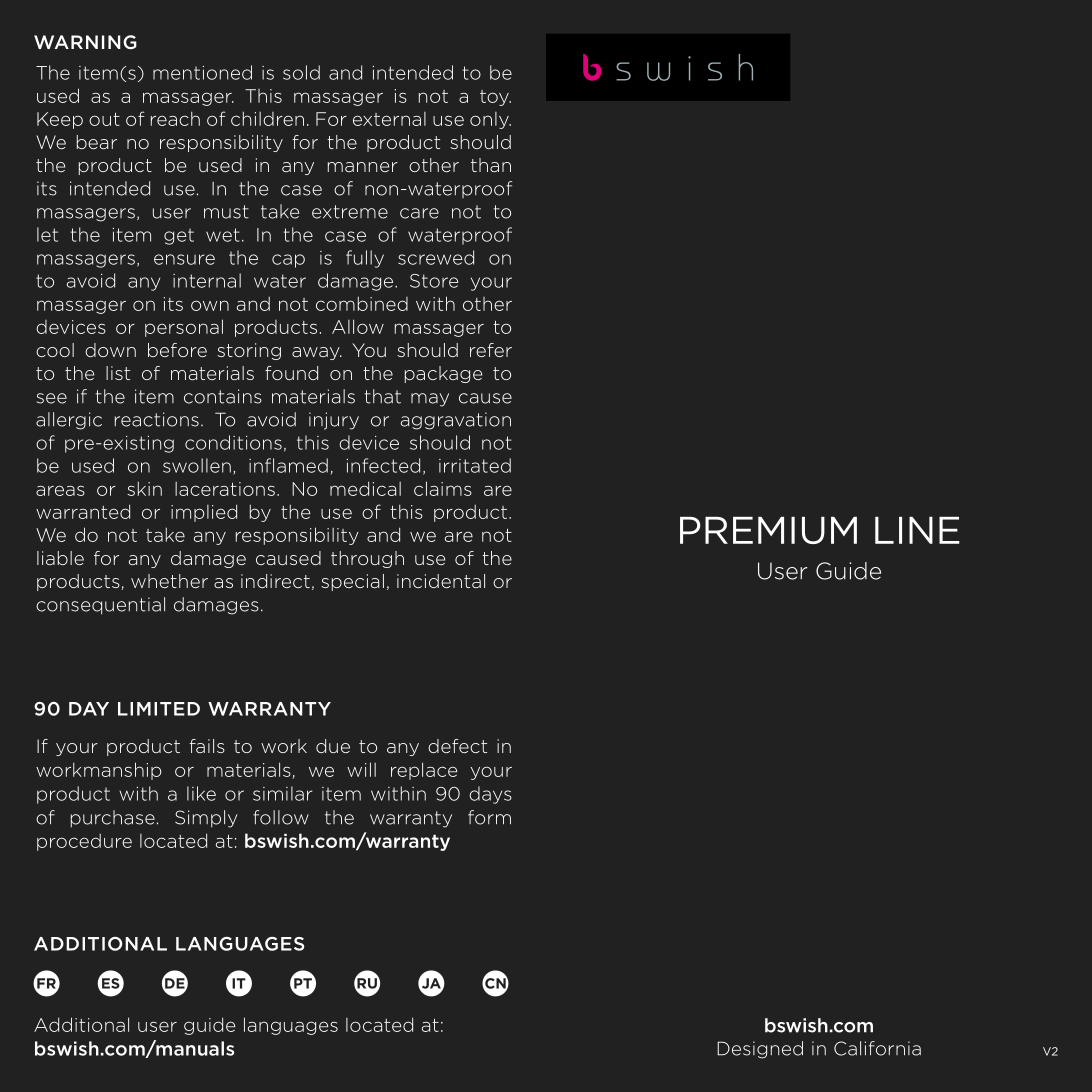 The image size is (1092, 1092). I want to click on LINE, so click(917, 530).
